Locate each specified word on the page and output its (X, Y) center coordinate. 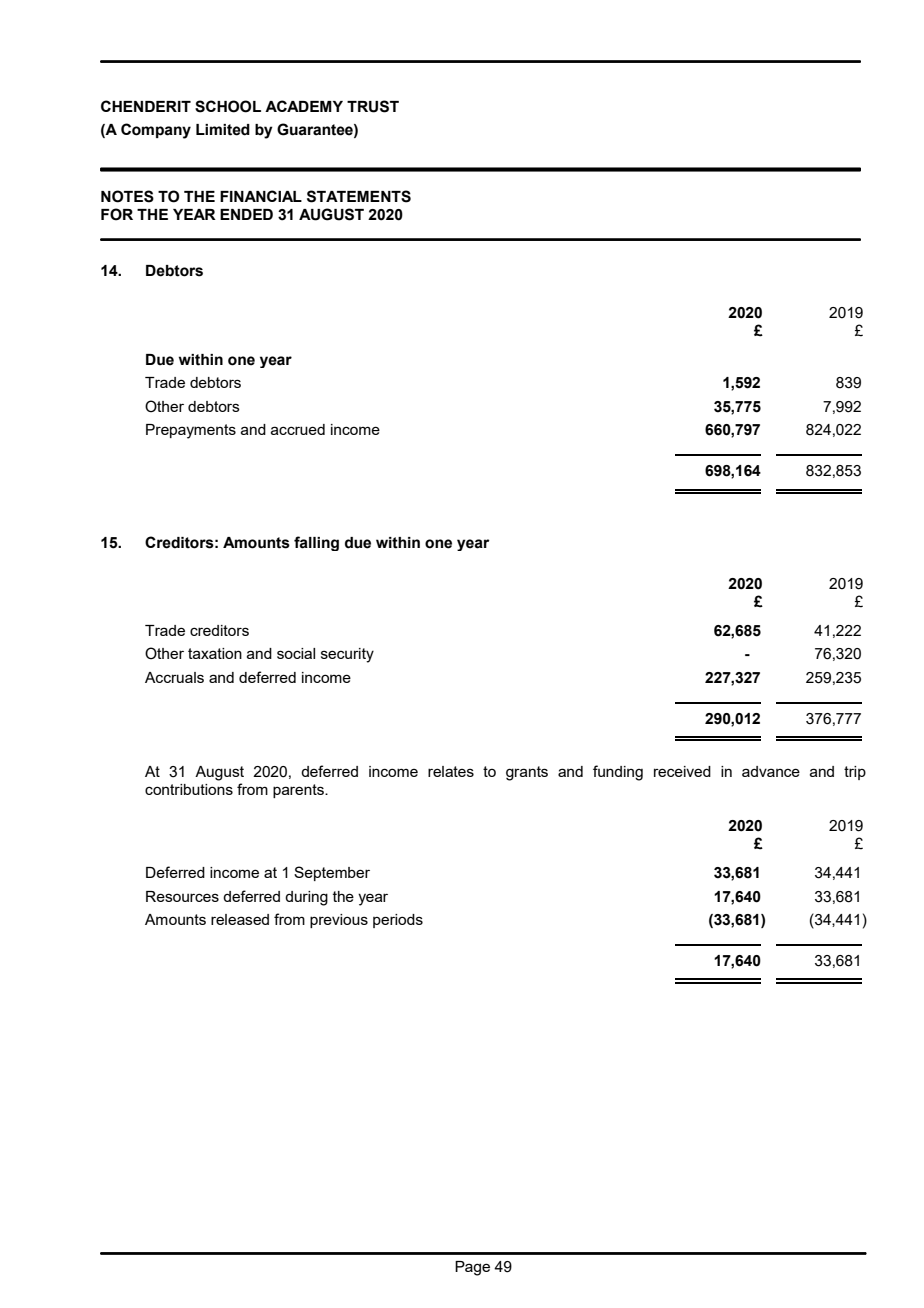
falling (316, 543)
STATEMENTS (359, 196)
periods (398, 921)
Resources (182, 896)
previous (339, 921)
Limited (223, 130)
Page (472, 1268)
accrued (298, 429)
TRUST (373, 106)
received (682, 771)
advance (771, 771)
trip (855, 773)
